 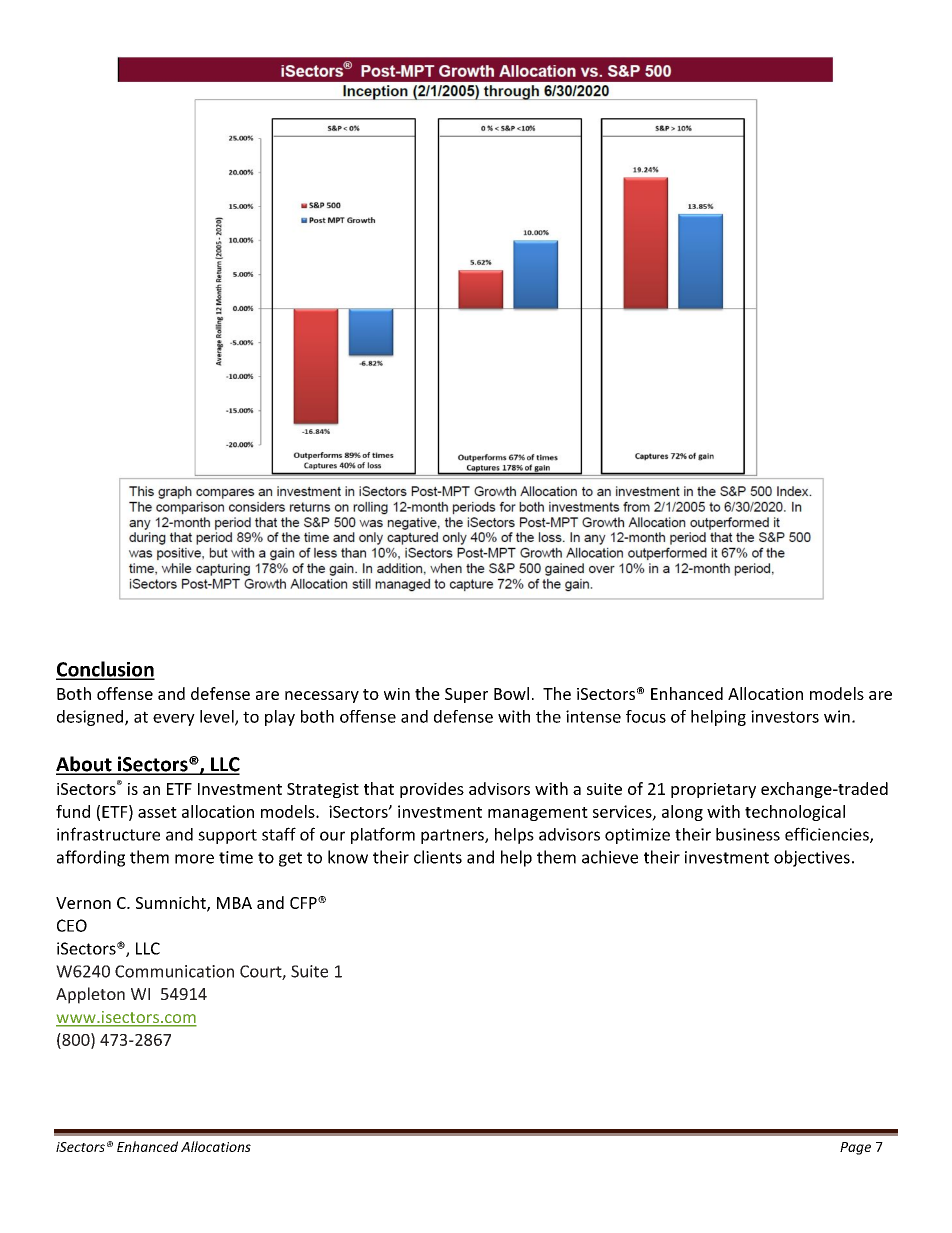 What do you see at coordinates (466, 695) in the document?
I see `Super` at bounding box center [466, 695].
